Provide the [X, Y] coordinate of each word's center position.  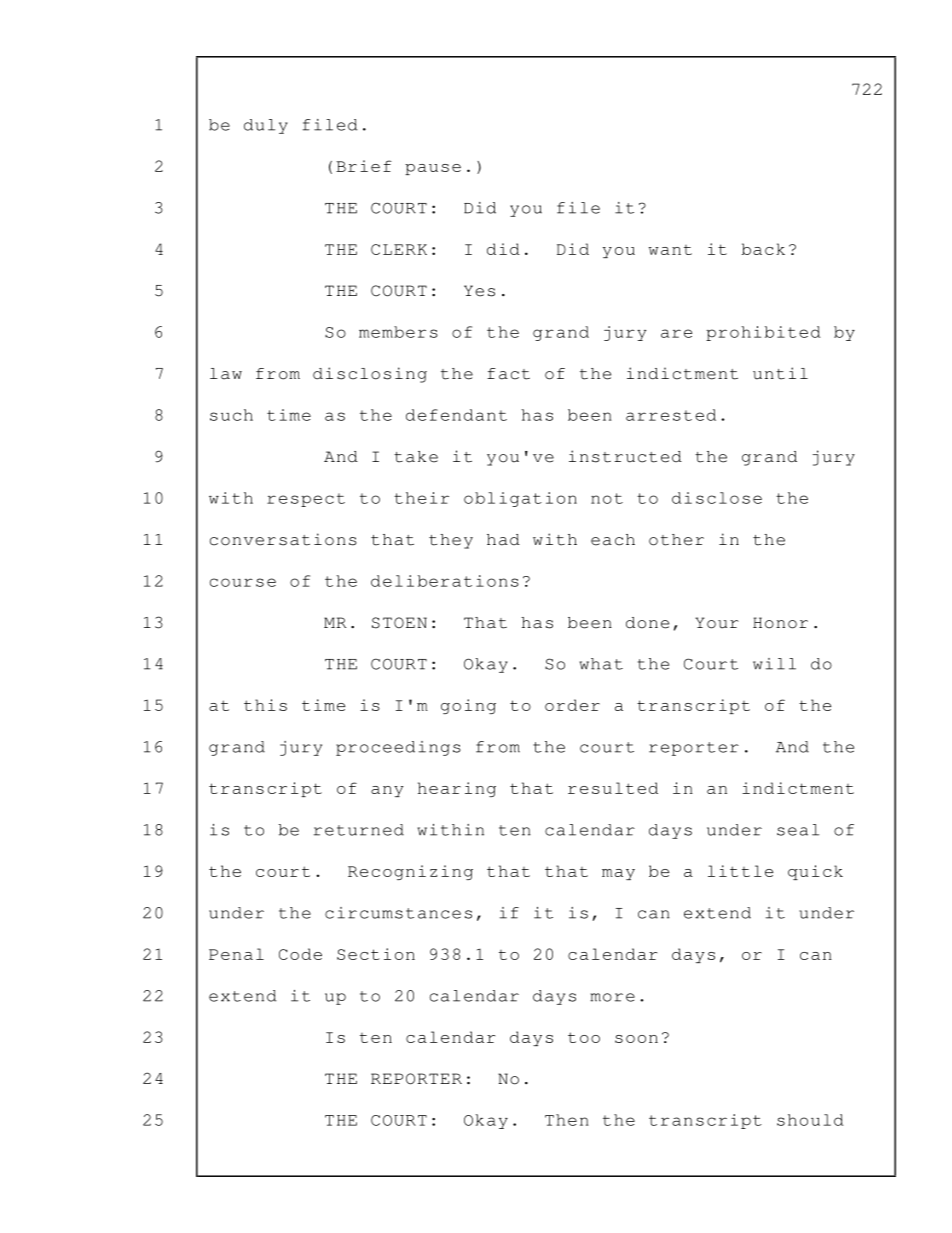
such [231, 415]
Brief [364, 166]
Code [300, 954]
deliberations [445, 581]
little [740, 871]
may [618, 874]
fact [508, 374]
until [780, 373]
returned [359, 830]
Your [717, 623]
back [763, 249]
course [243, 582]
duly [266, 126]
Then [567, 1120]
